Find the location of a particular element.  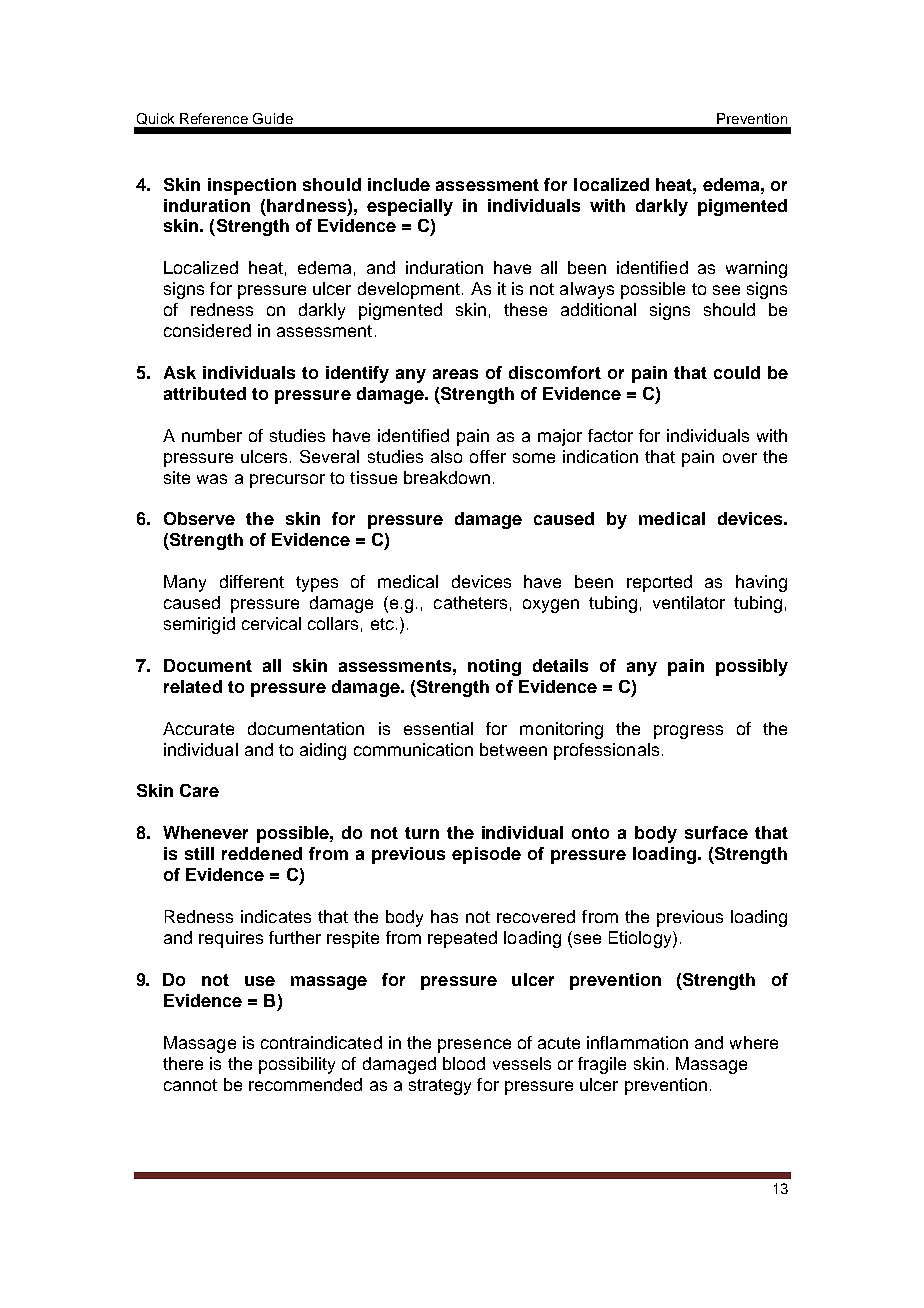

surface is located at coordinates (716, 832).
